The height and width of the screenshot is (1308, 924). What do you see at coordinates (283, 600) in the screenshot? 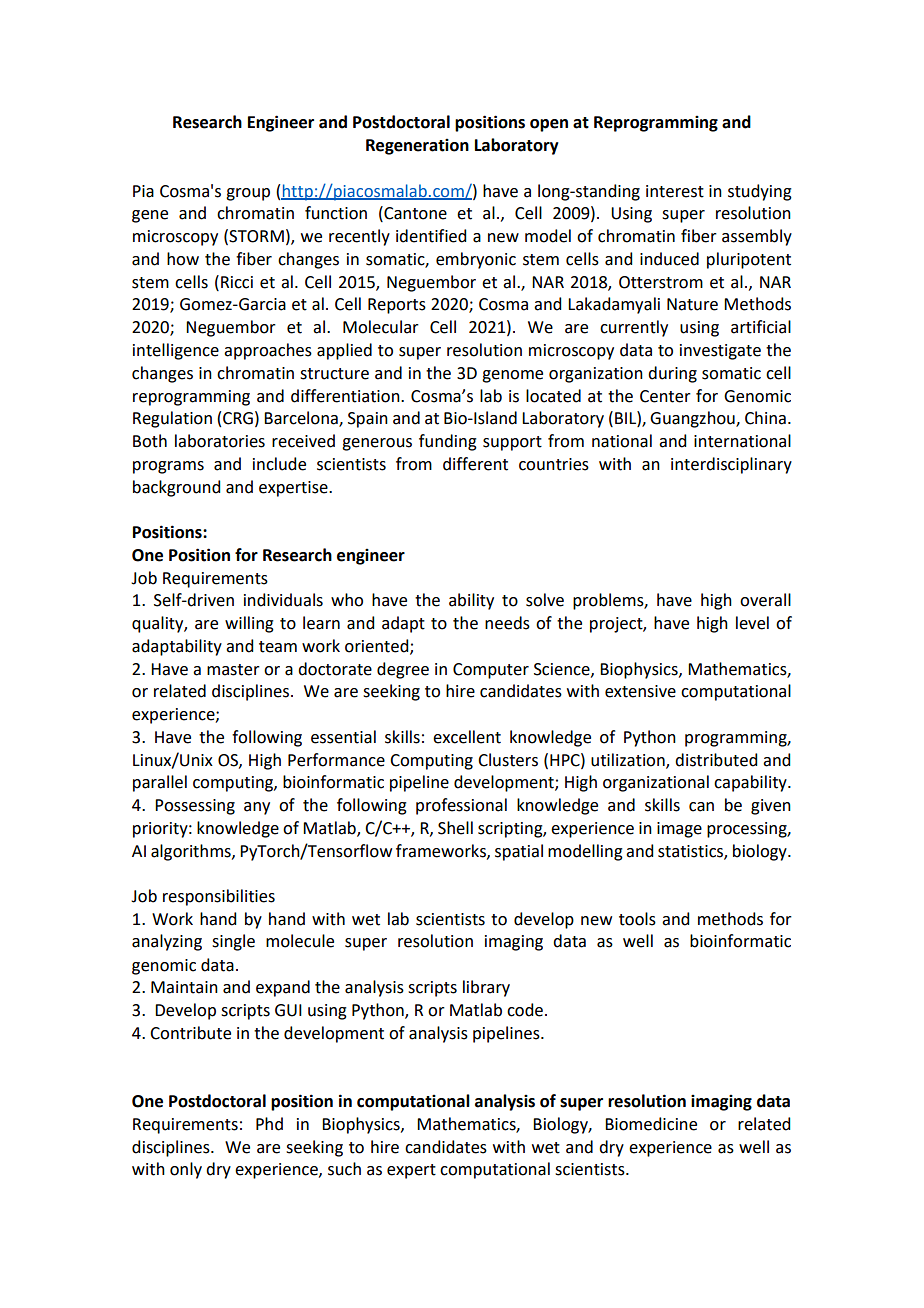
I see `individuals` at bounding box center [283, 600].
